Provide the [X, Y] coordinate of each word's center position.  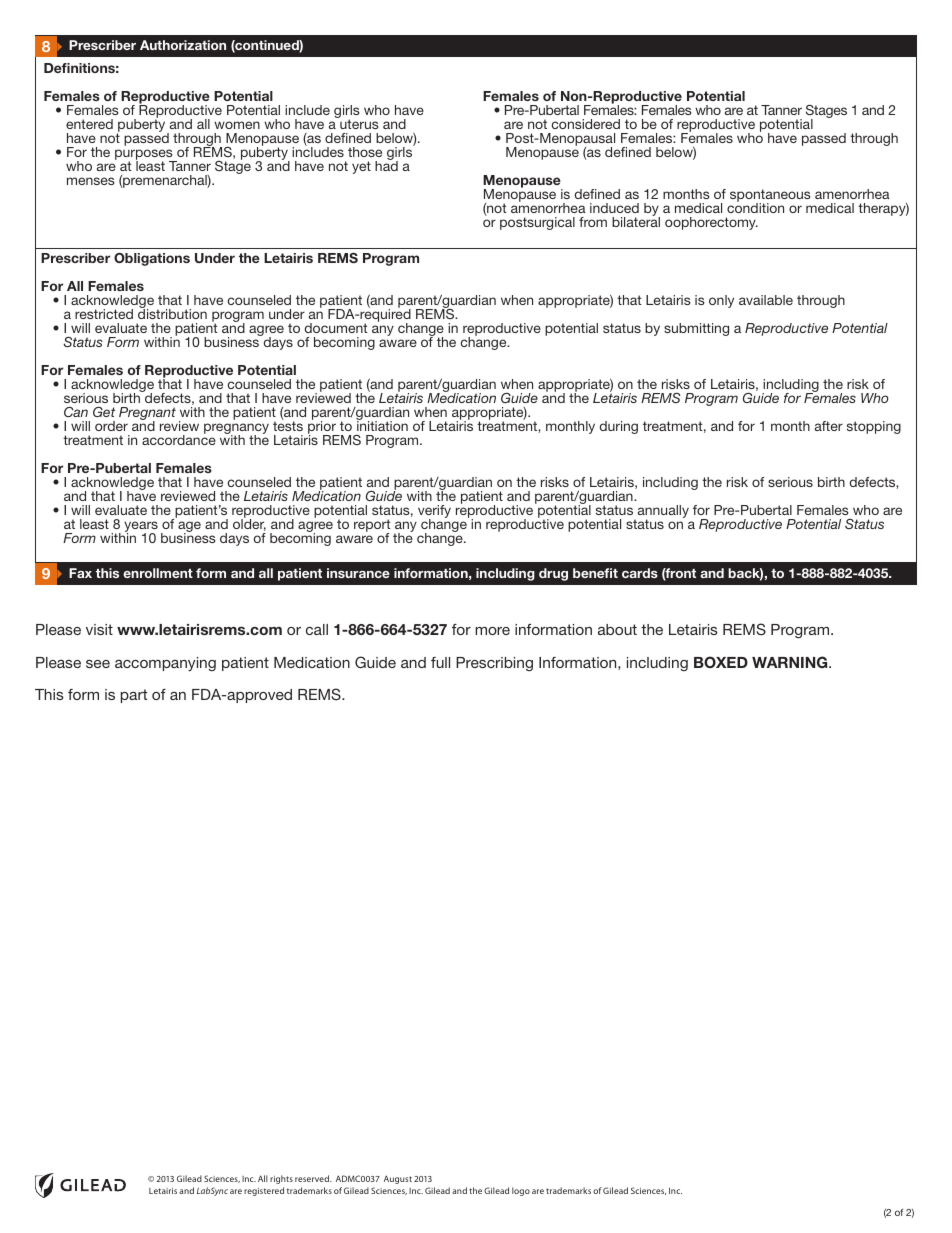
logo [521, 1191]
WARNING [791, 662]
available [766, 300]
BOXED [721, 662]
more [492, 631]
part [134, 696]
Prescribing [494, 664]
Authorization [183, 45]
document [336, 328]
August [398, 1179]
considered [586, 124]
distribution [172, 313]
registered [264, 1191]
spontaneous [770, 196]
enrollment [158, 573]
